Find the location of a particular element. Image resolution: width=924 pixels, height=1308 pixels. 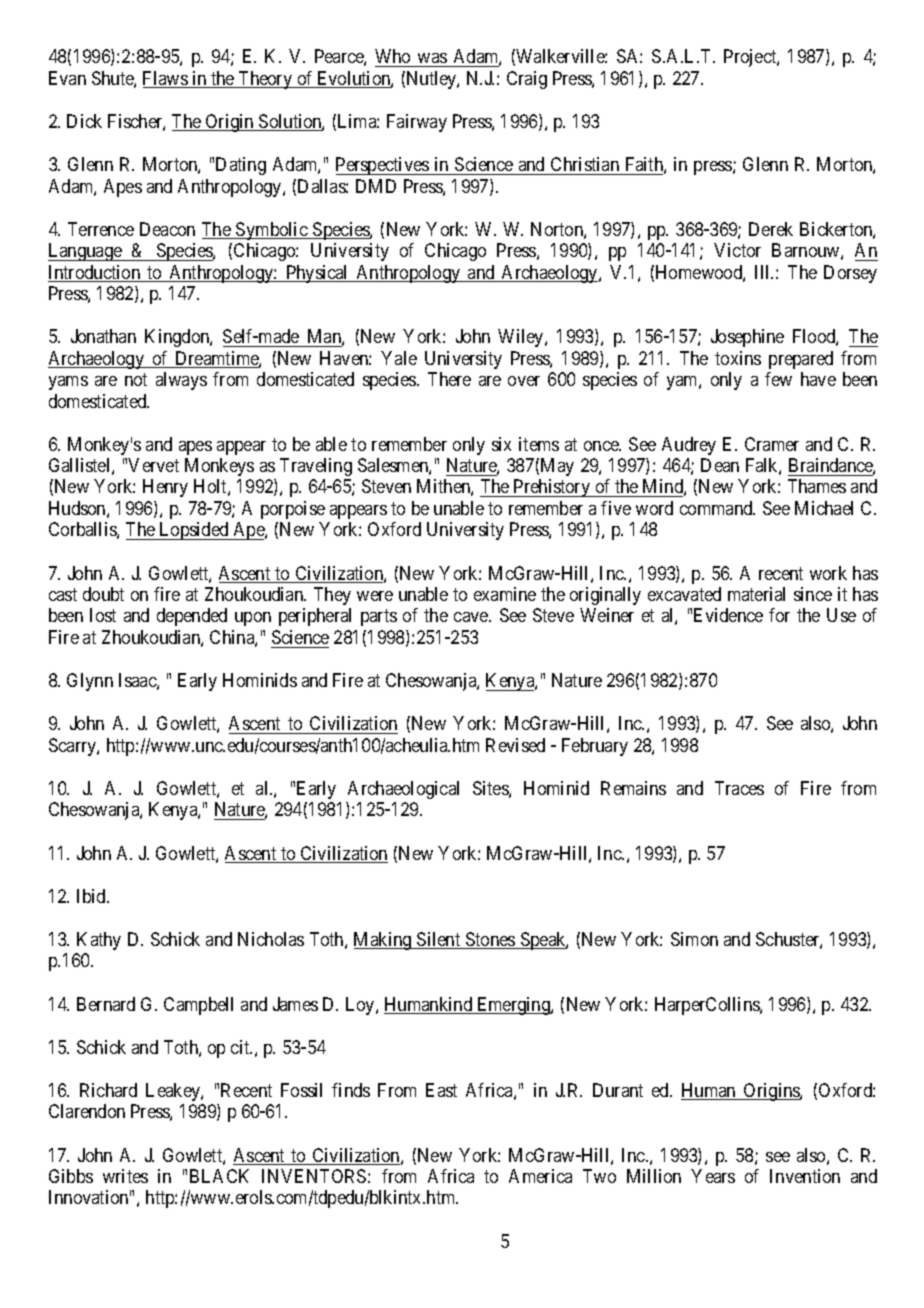

material is located at coordinates (756, 594).
